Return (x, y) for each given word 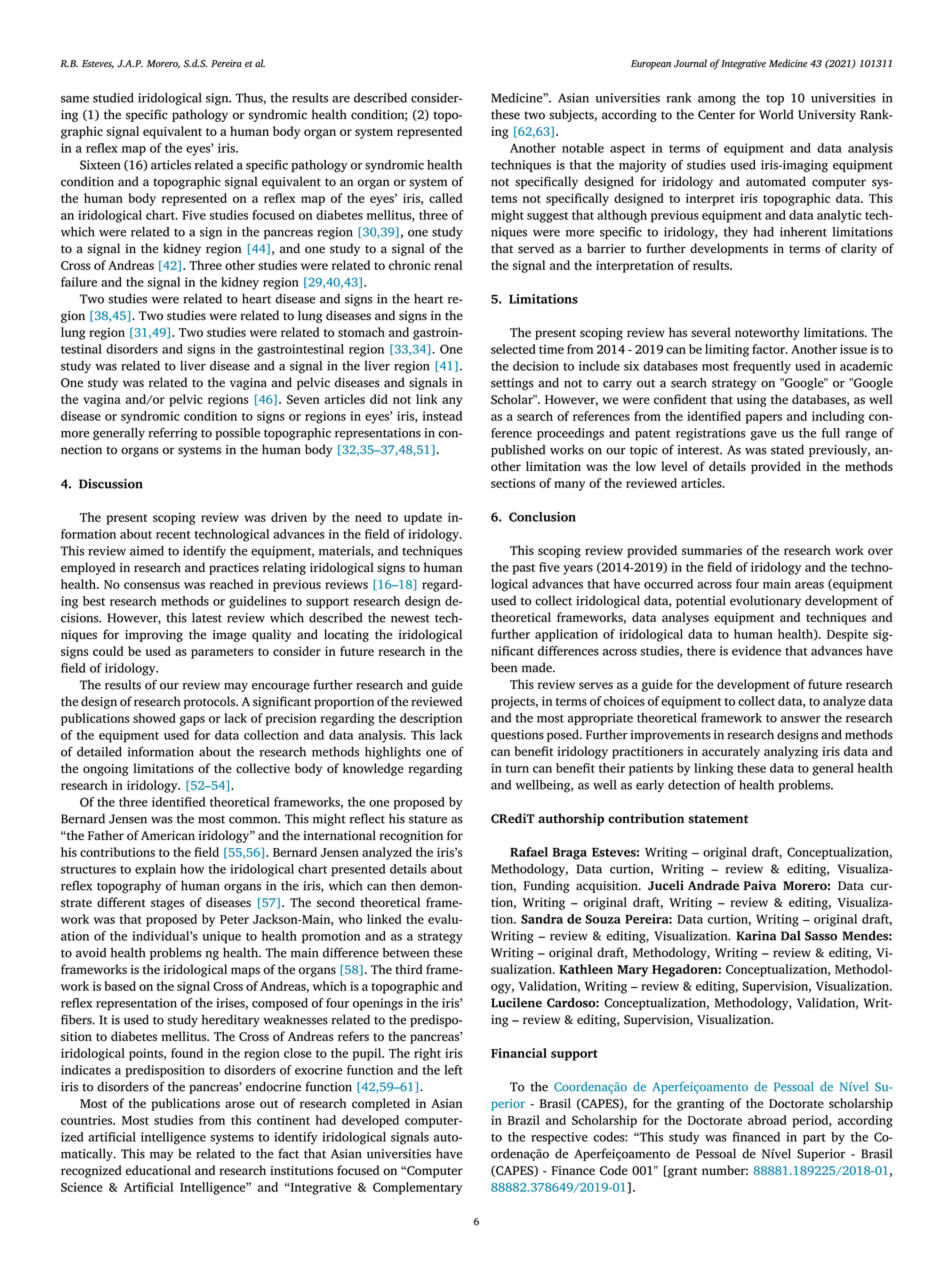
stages (168, 904)
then (403, 886)
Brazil (524, 1120)
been (504, 667)
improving (154, 636)
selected (513, 349)
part (814, 1139)
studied (113, 98)
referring (173, 434)
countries (88, 1120)
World (776, 114)
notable (583, 148)
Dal (791, 936)
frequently (762, 367)
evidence (756, 651)
